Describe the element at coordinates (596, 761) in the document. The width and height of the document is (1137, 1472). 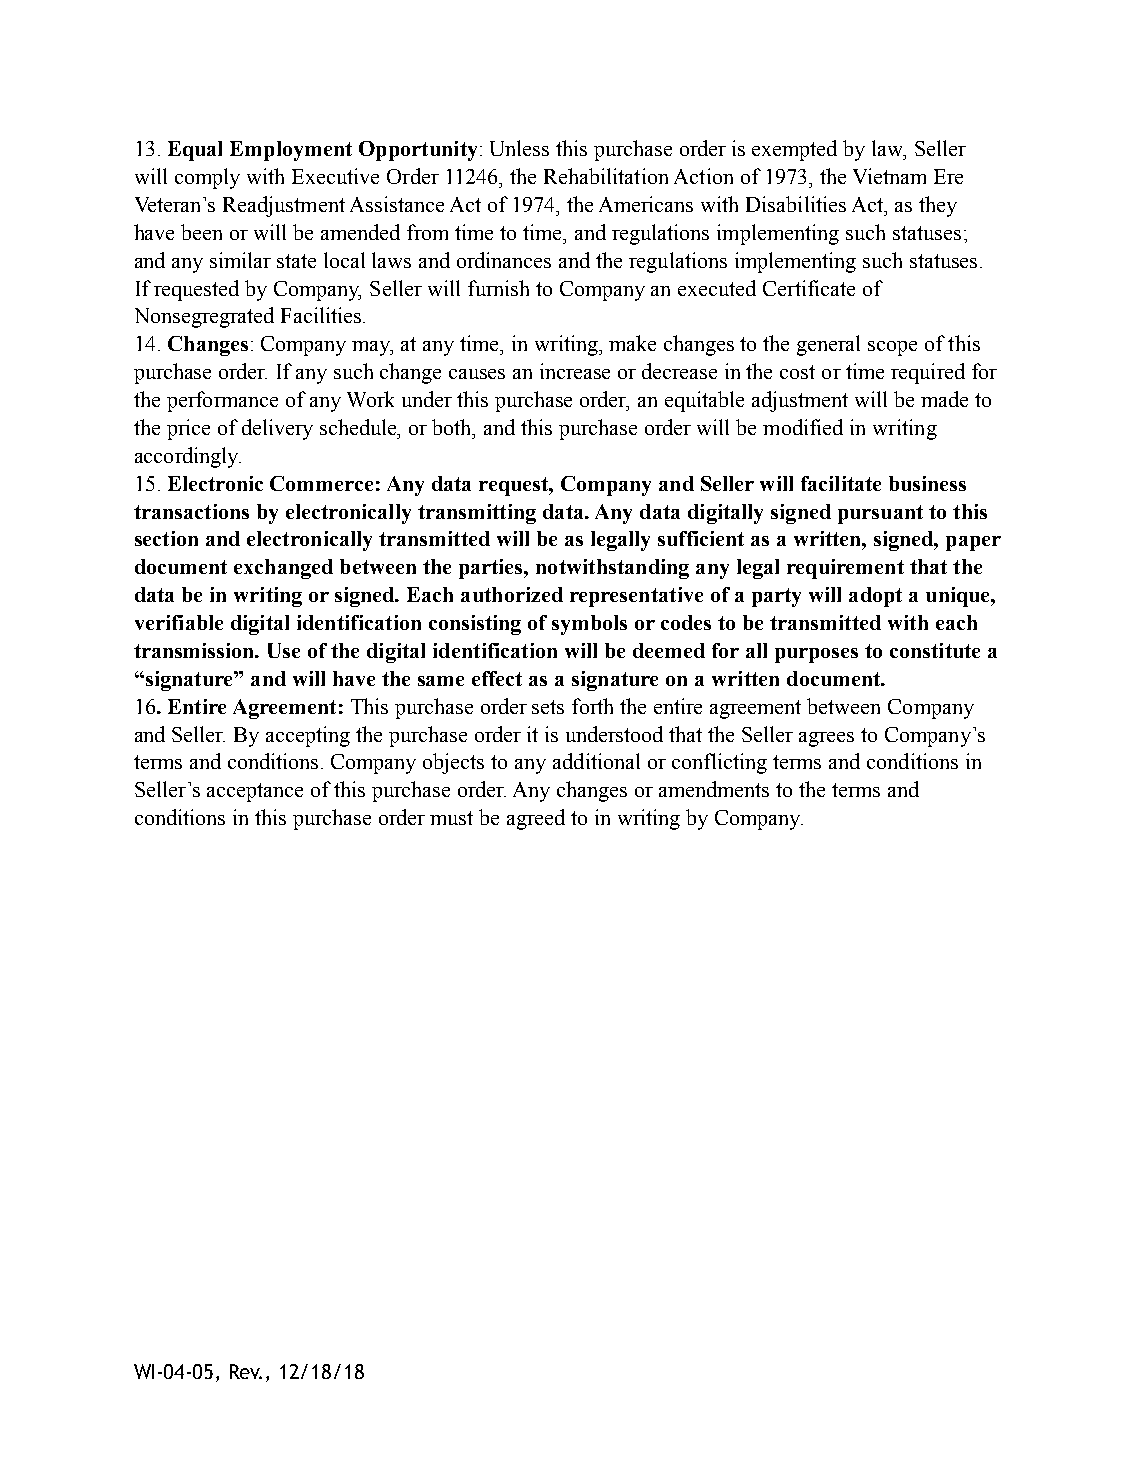
I see `additional` at that location.
